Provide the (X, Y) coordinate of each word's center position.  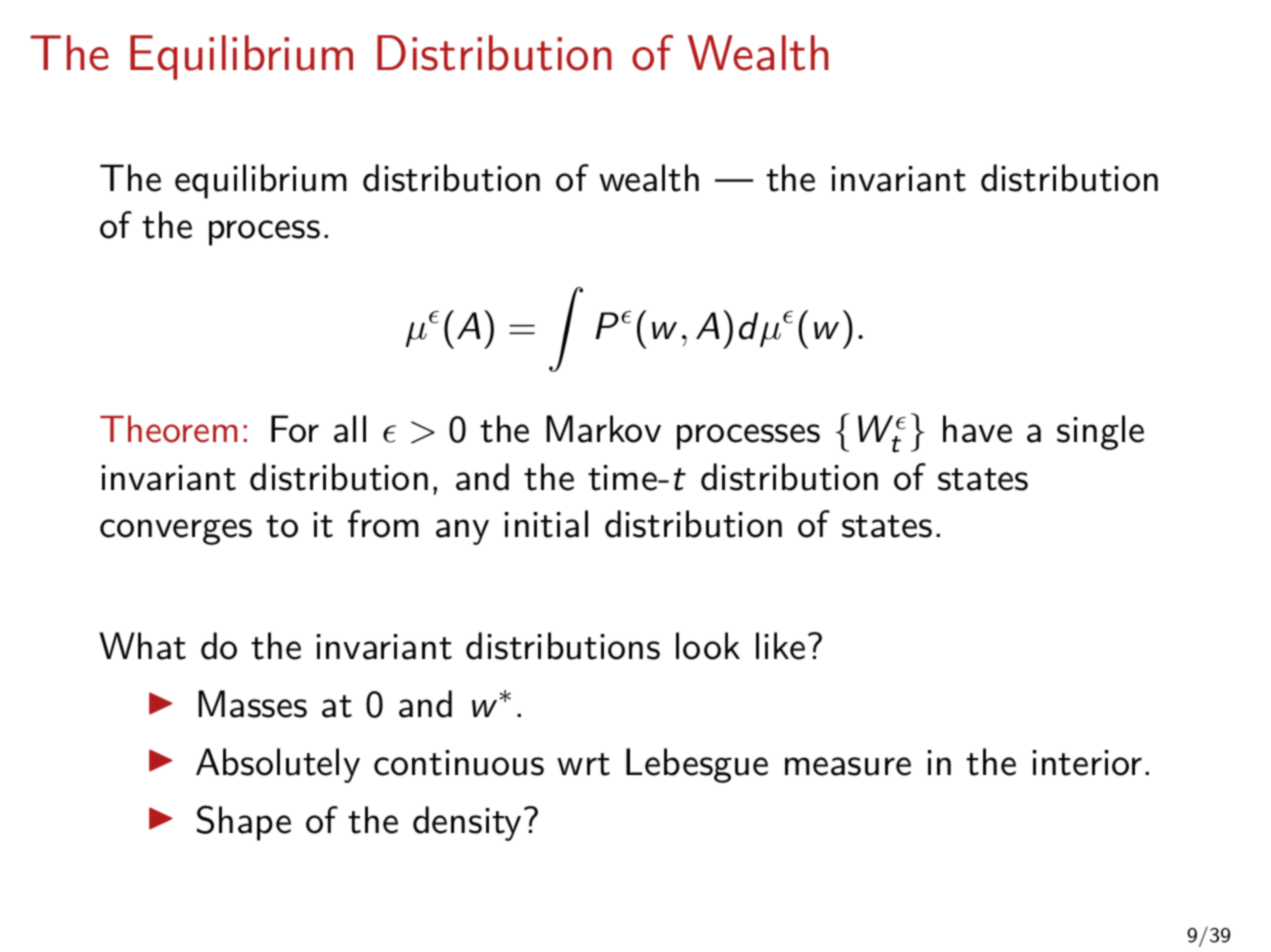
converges (176, 532)
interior (1087, 763)
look (708, 646)
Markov (604, 429)
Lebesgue (697, 765)
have (977, 429)
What (142, 646)
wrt (583, 764)
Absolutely (278, 765)
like (780, 646)
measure (848, 766)
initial (546, 524)
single (1100, 432)
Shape (244, 823)
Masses (253, 704)
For (295, 429)
